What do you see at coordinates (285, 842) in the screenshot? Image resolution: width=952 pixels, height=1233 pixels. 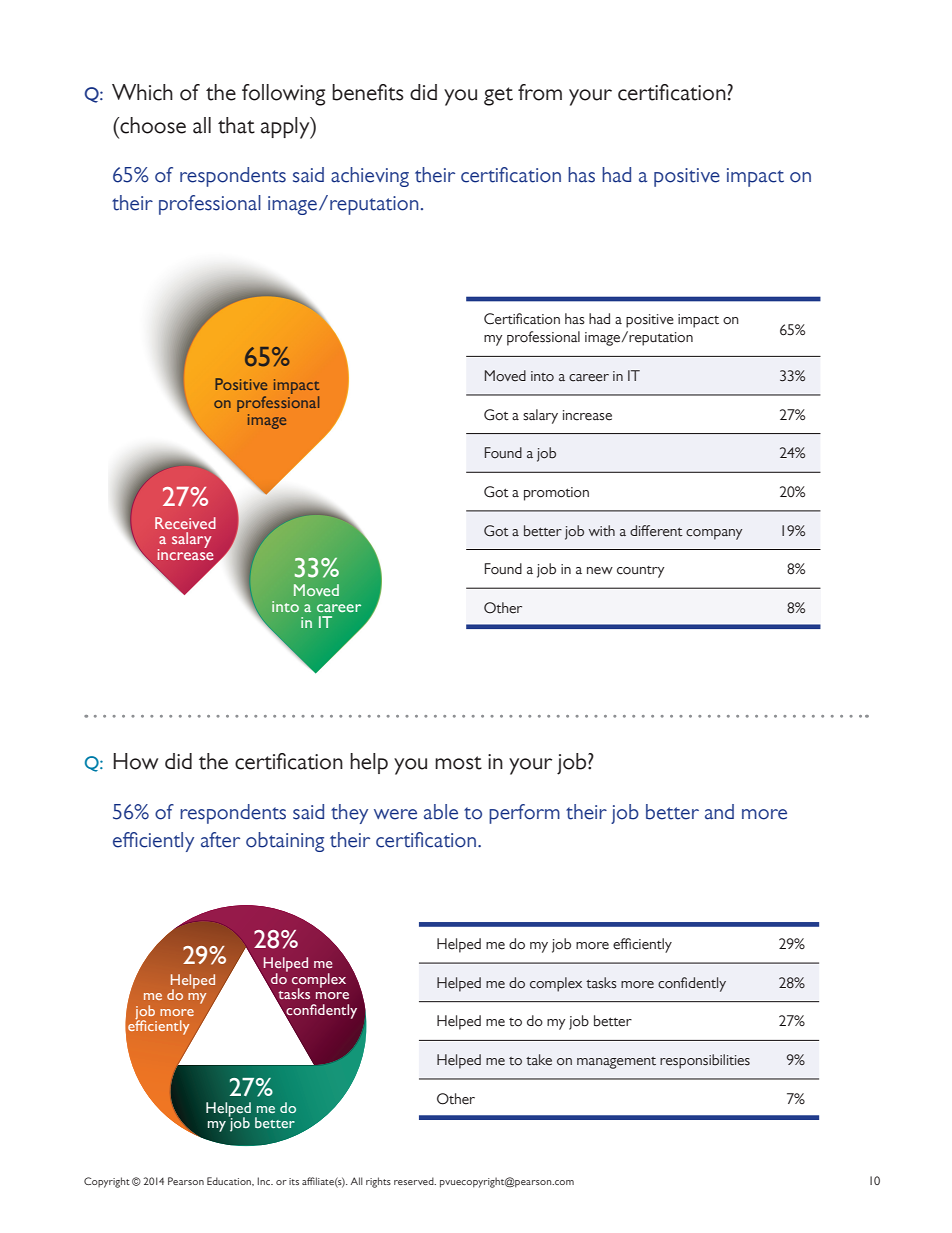 I see `obtaining` at bounding box center [285, 842].
